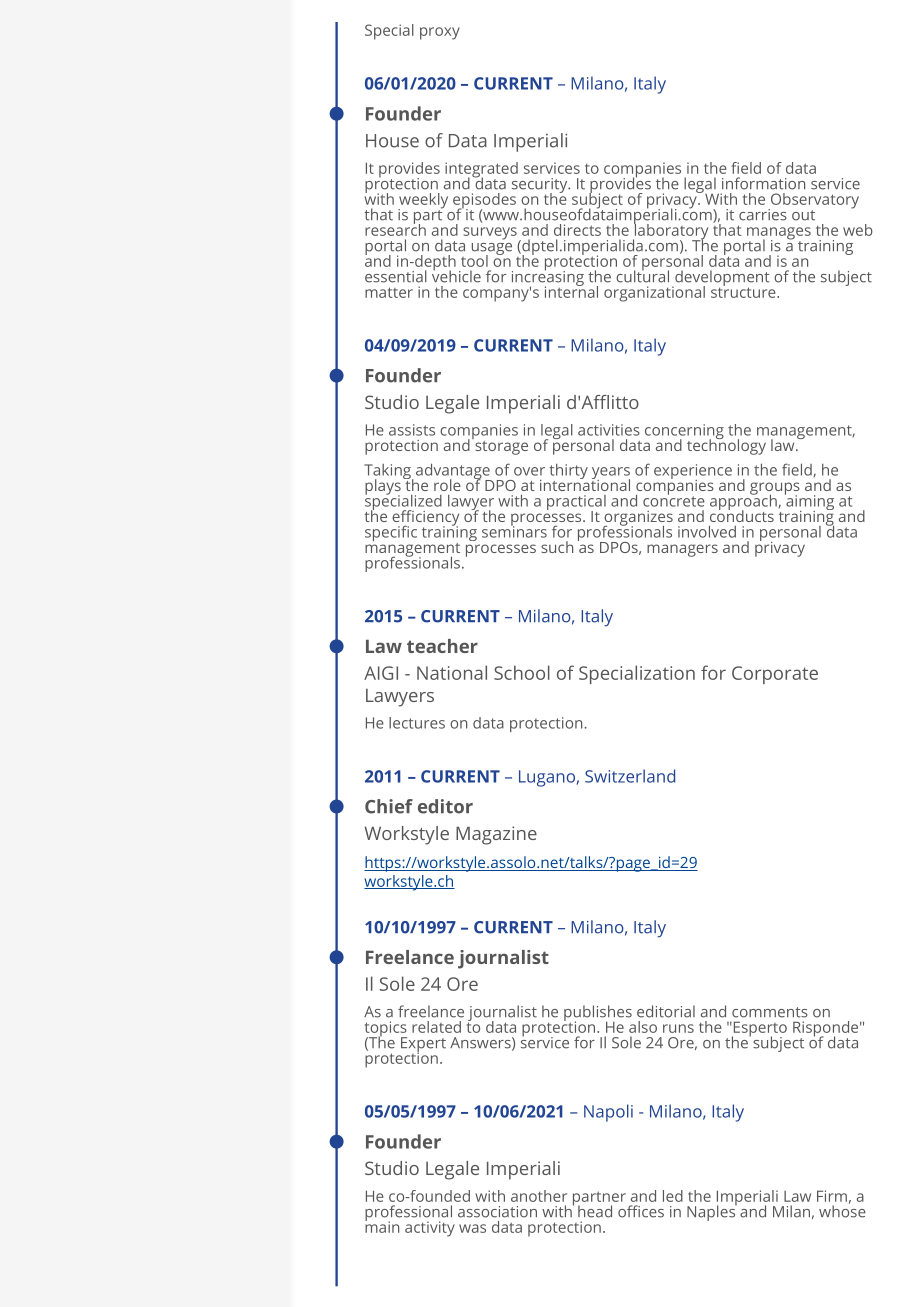  Describe the element at coordinates (442, 646) in the image. I see `teacher` at that location.
